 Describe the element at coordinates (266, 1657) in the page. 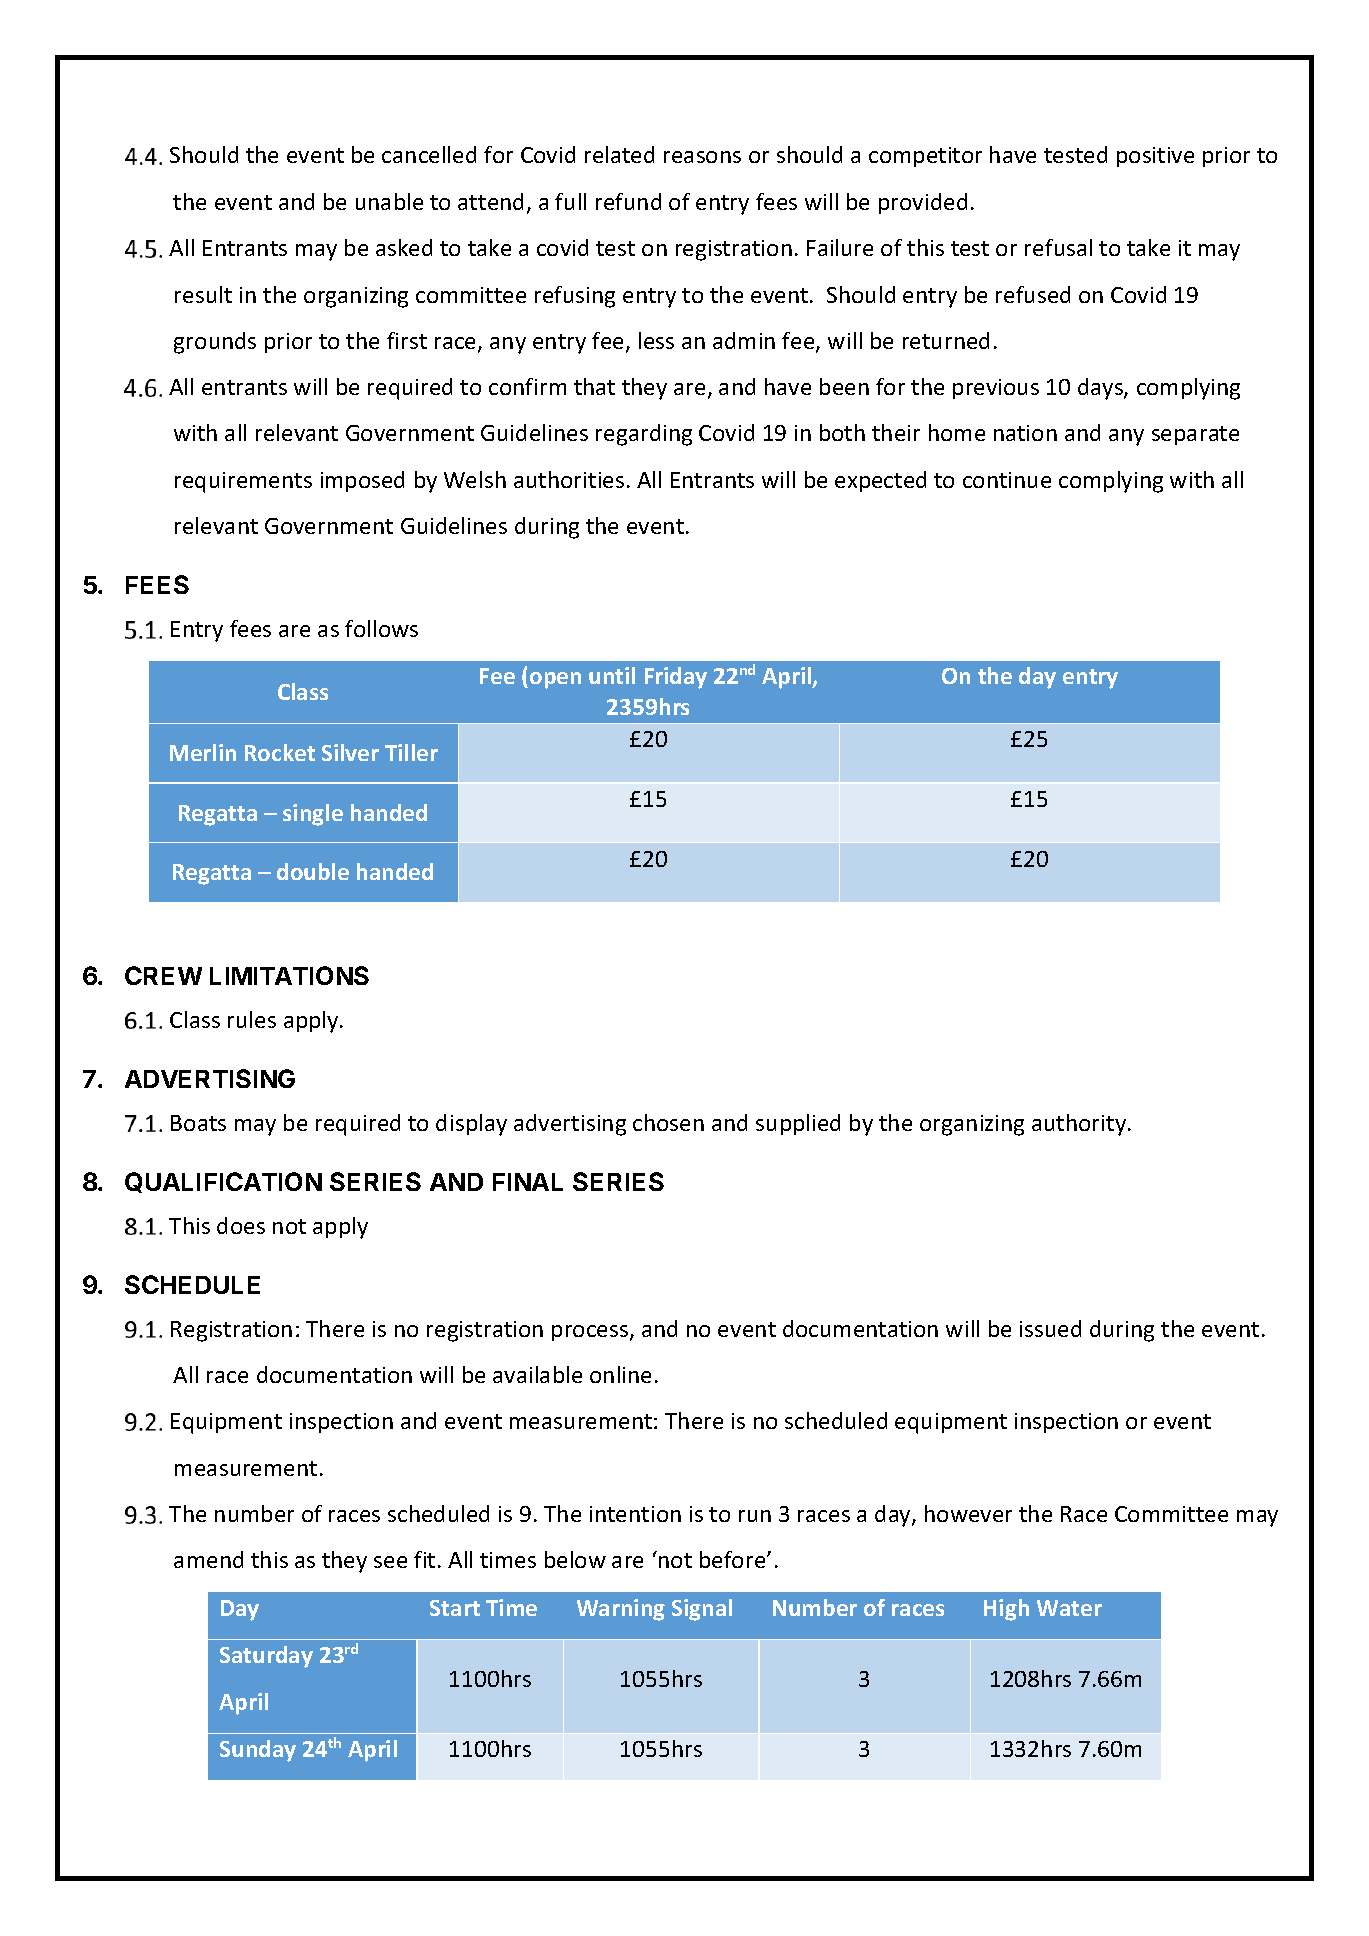

I see `Saturday` at that location.
